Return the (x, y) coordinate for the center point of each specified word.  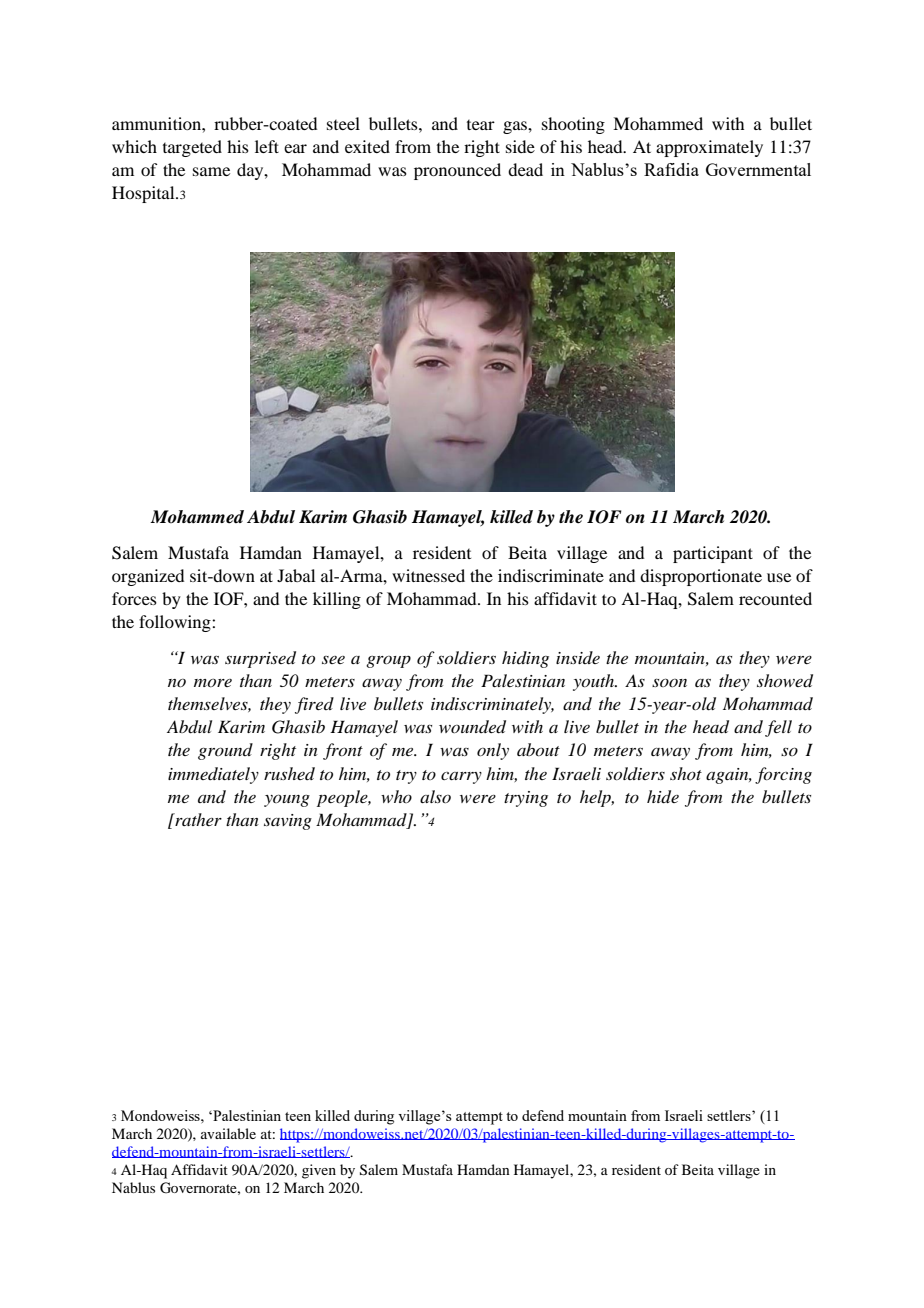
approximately (709, 148)
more (213, 682)
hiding (525, 659)
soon (669, 682)
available (228, 1133)
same (211, 171)
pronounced (457, 171)
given (319, 1171)
